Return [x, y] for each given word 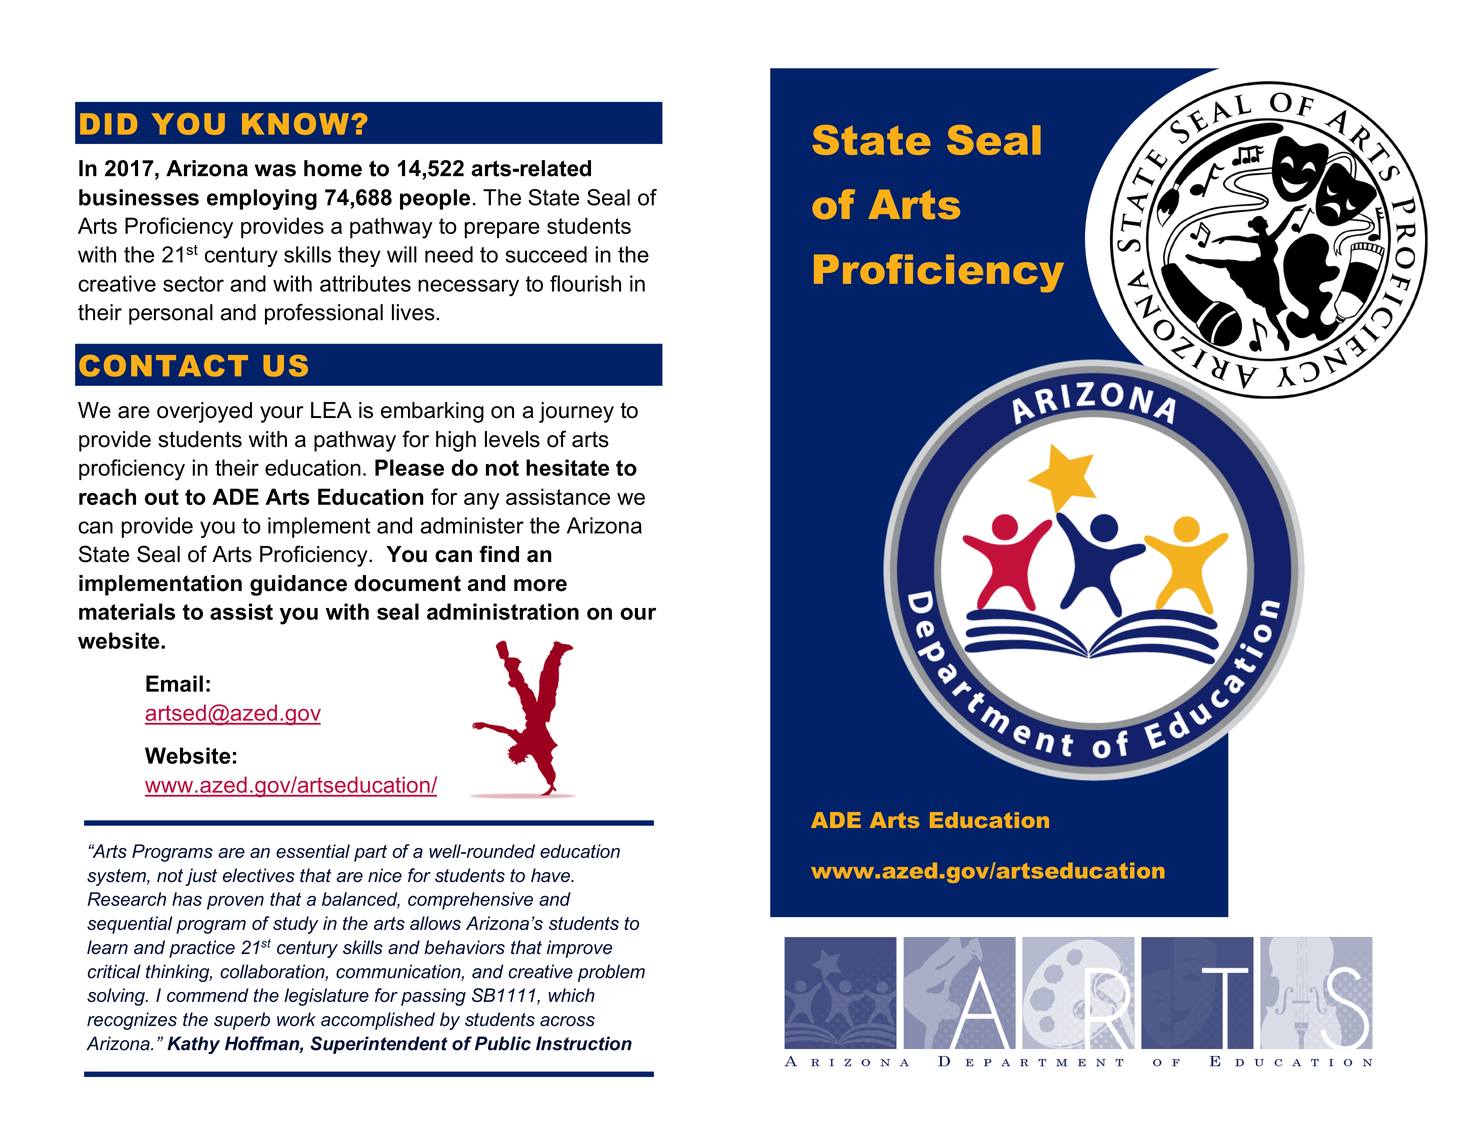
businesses [139, 197]
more [540, 585]
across [567, 1021]
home [333, 168]
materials [127, 611]
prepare [502, 230]
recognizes [132, 1021]
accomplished [378, 1021]
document [407, 583]
